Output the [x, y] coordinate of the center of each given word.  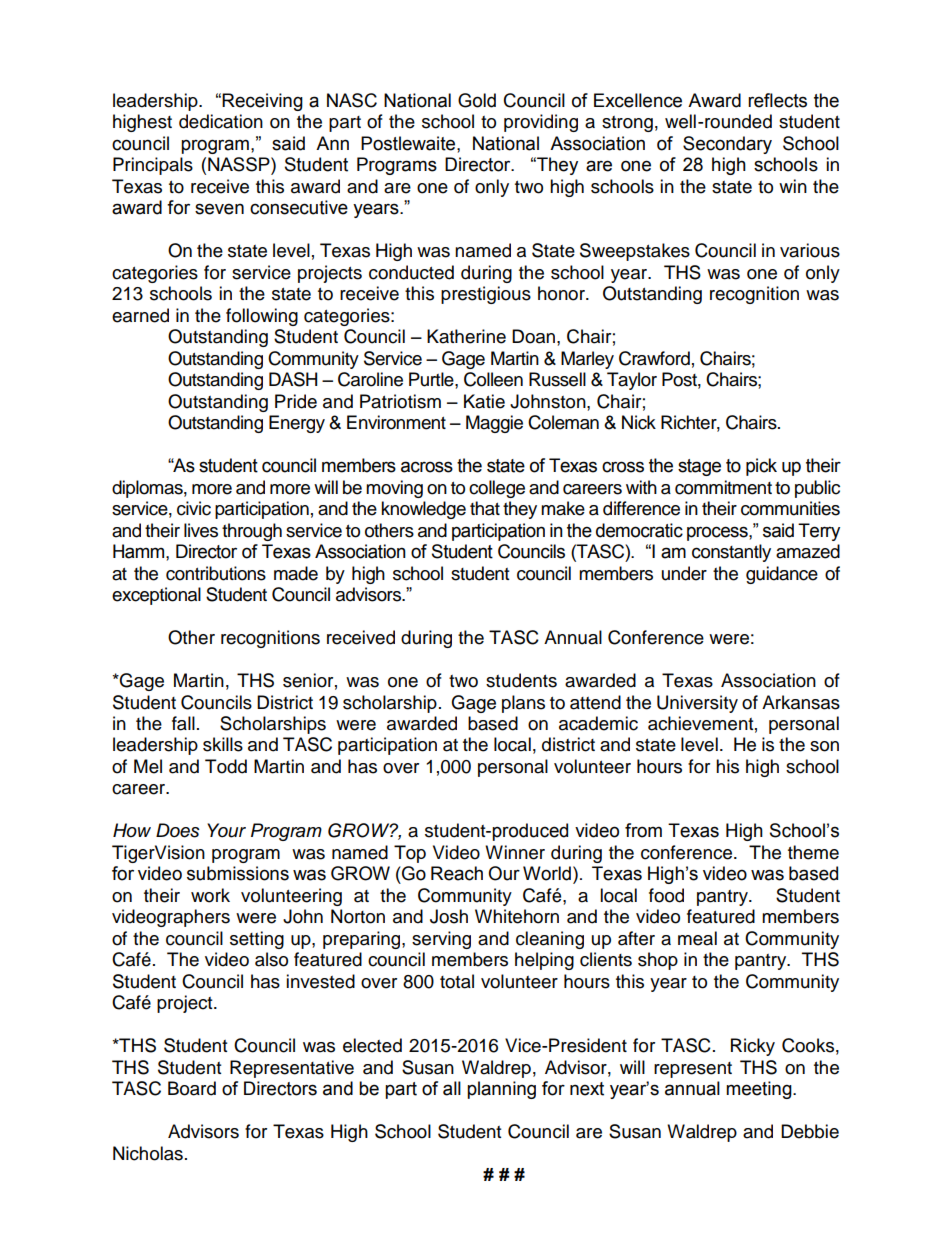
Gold [477, 100]
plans [523, 704]
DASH [293, 379]
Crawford [654, 358]
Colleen [493, 379]
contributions [216, 573]
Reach [457, 873]
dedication [221, 121]
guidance [782, 575]
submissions [238, 873]
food [666, 895]
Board [192, 1088]
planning [501, 1090]
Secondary [727, 145]
